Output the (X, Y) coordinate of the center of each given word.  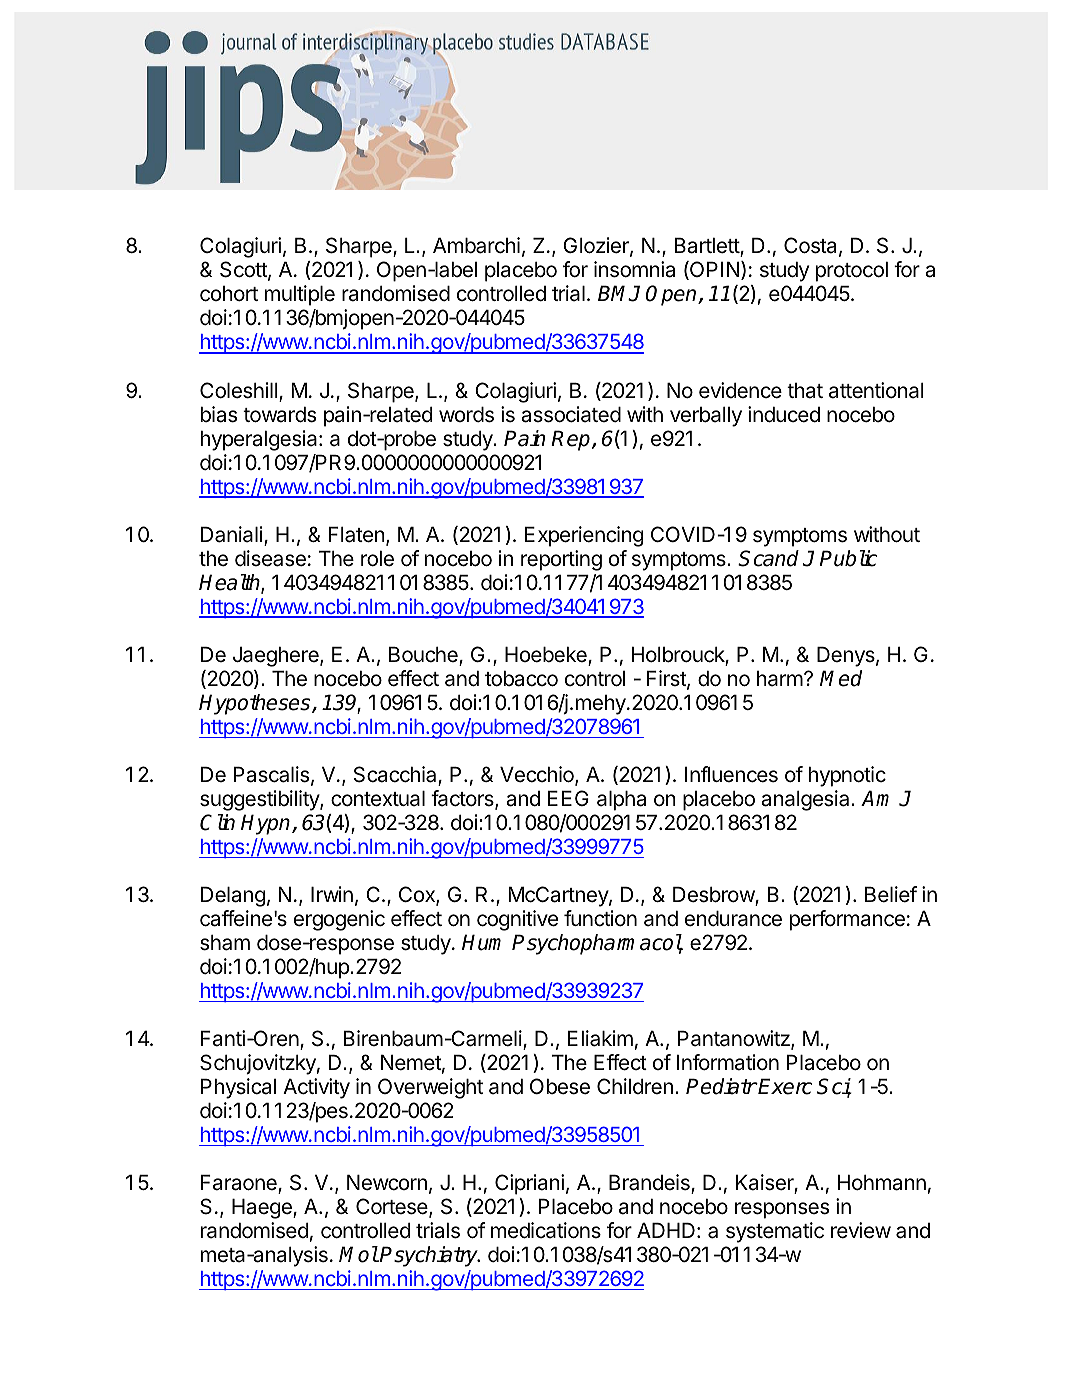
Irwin (332, 894)
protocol (852, 272)
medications (546, 1230)
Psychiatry (430, 1256)
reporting (561, 560)
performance (847, 920)
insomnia (634, 269)
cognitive (517, 920)
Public (849, 558)
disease (270, 558)
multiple (300, 295)
